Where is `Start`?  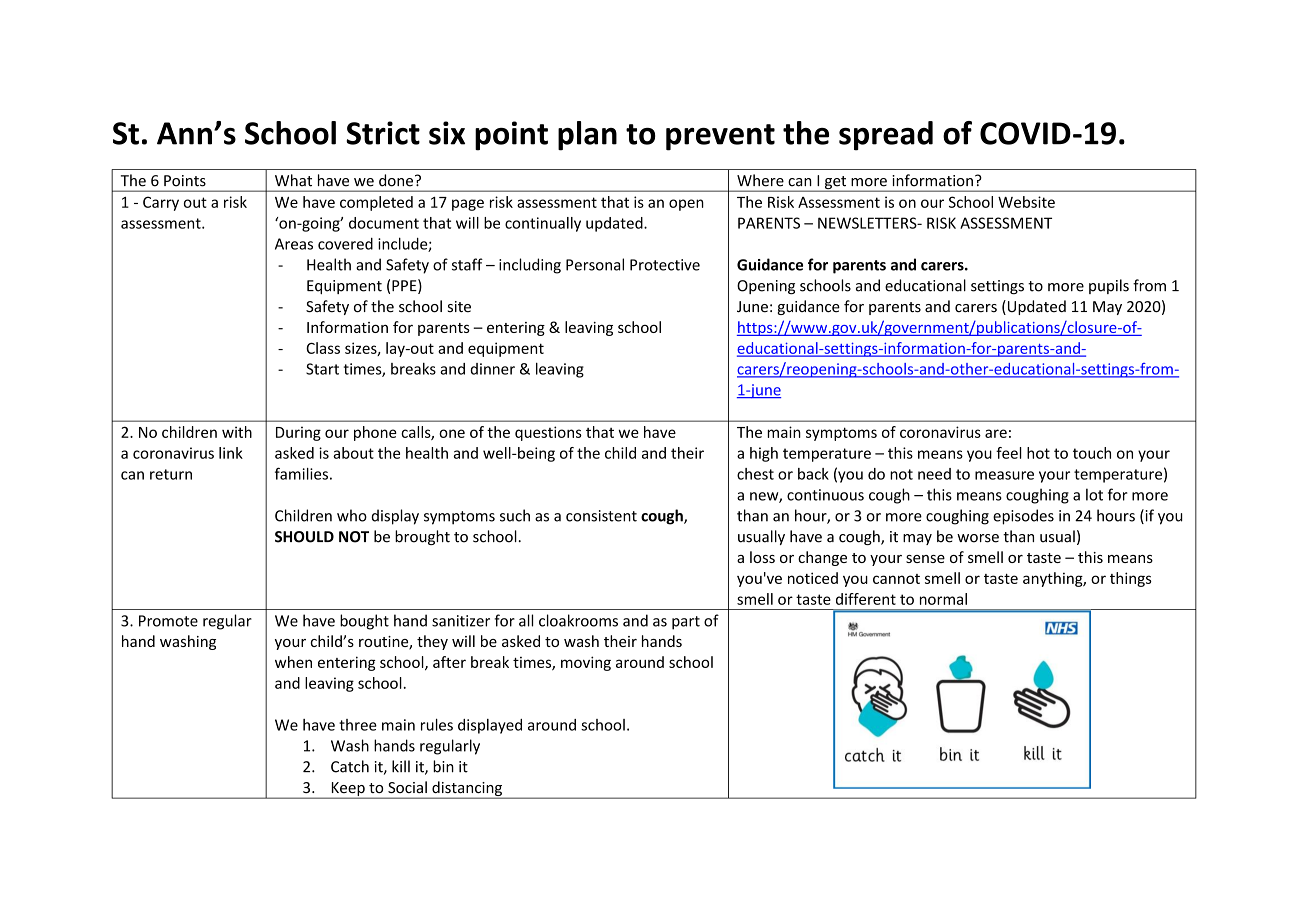 Start is located at coordinates (322, 369).
